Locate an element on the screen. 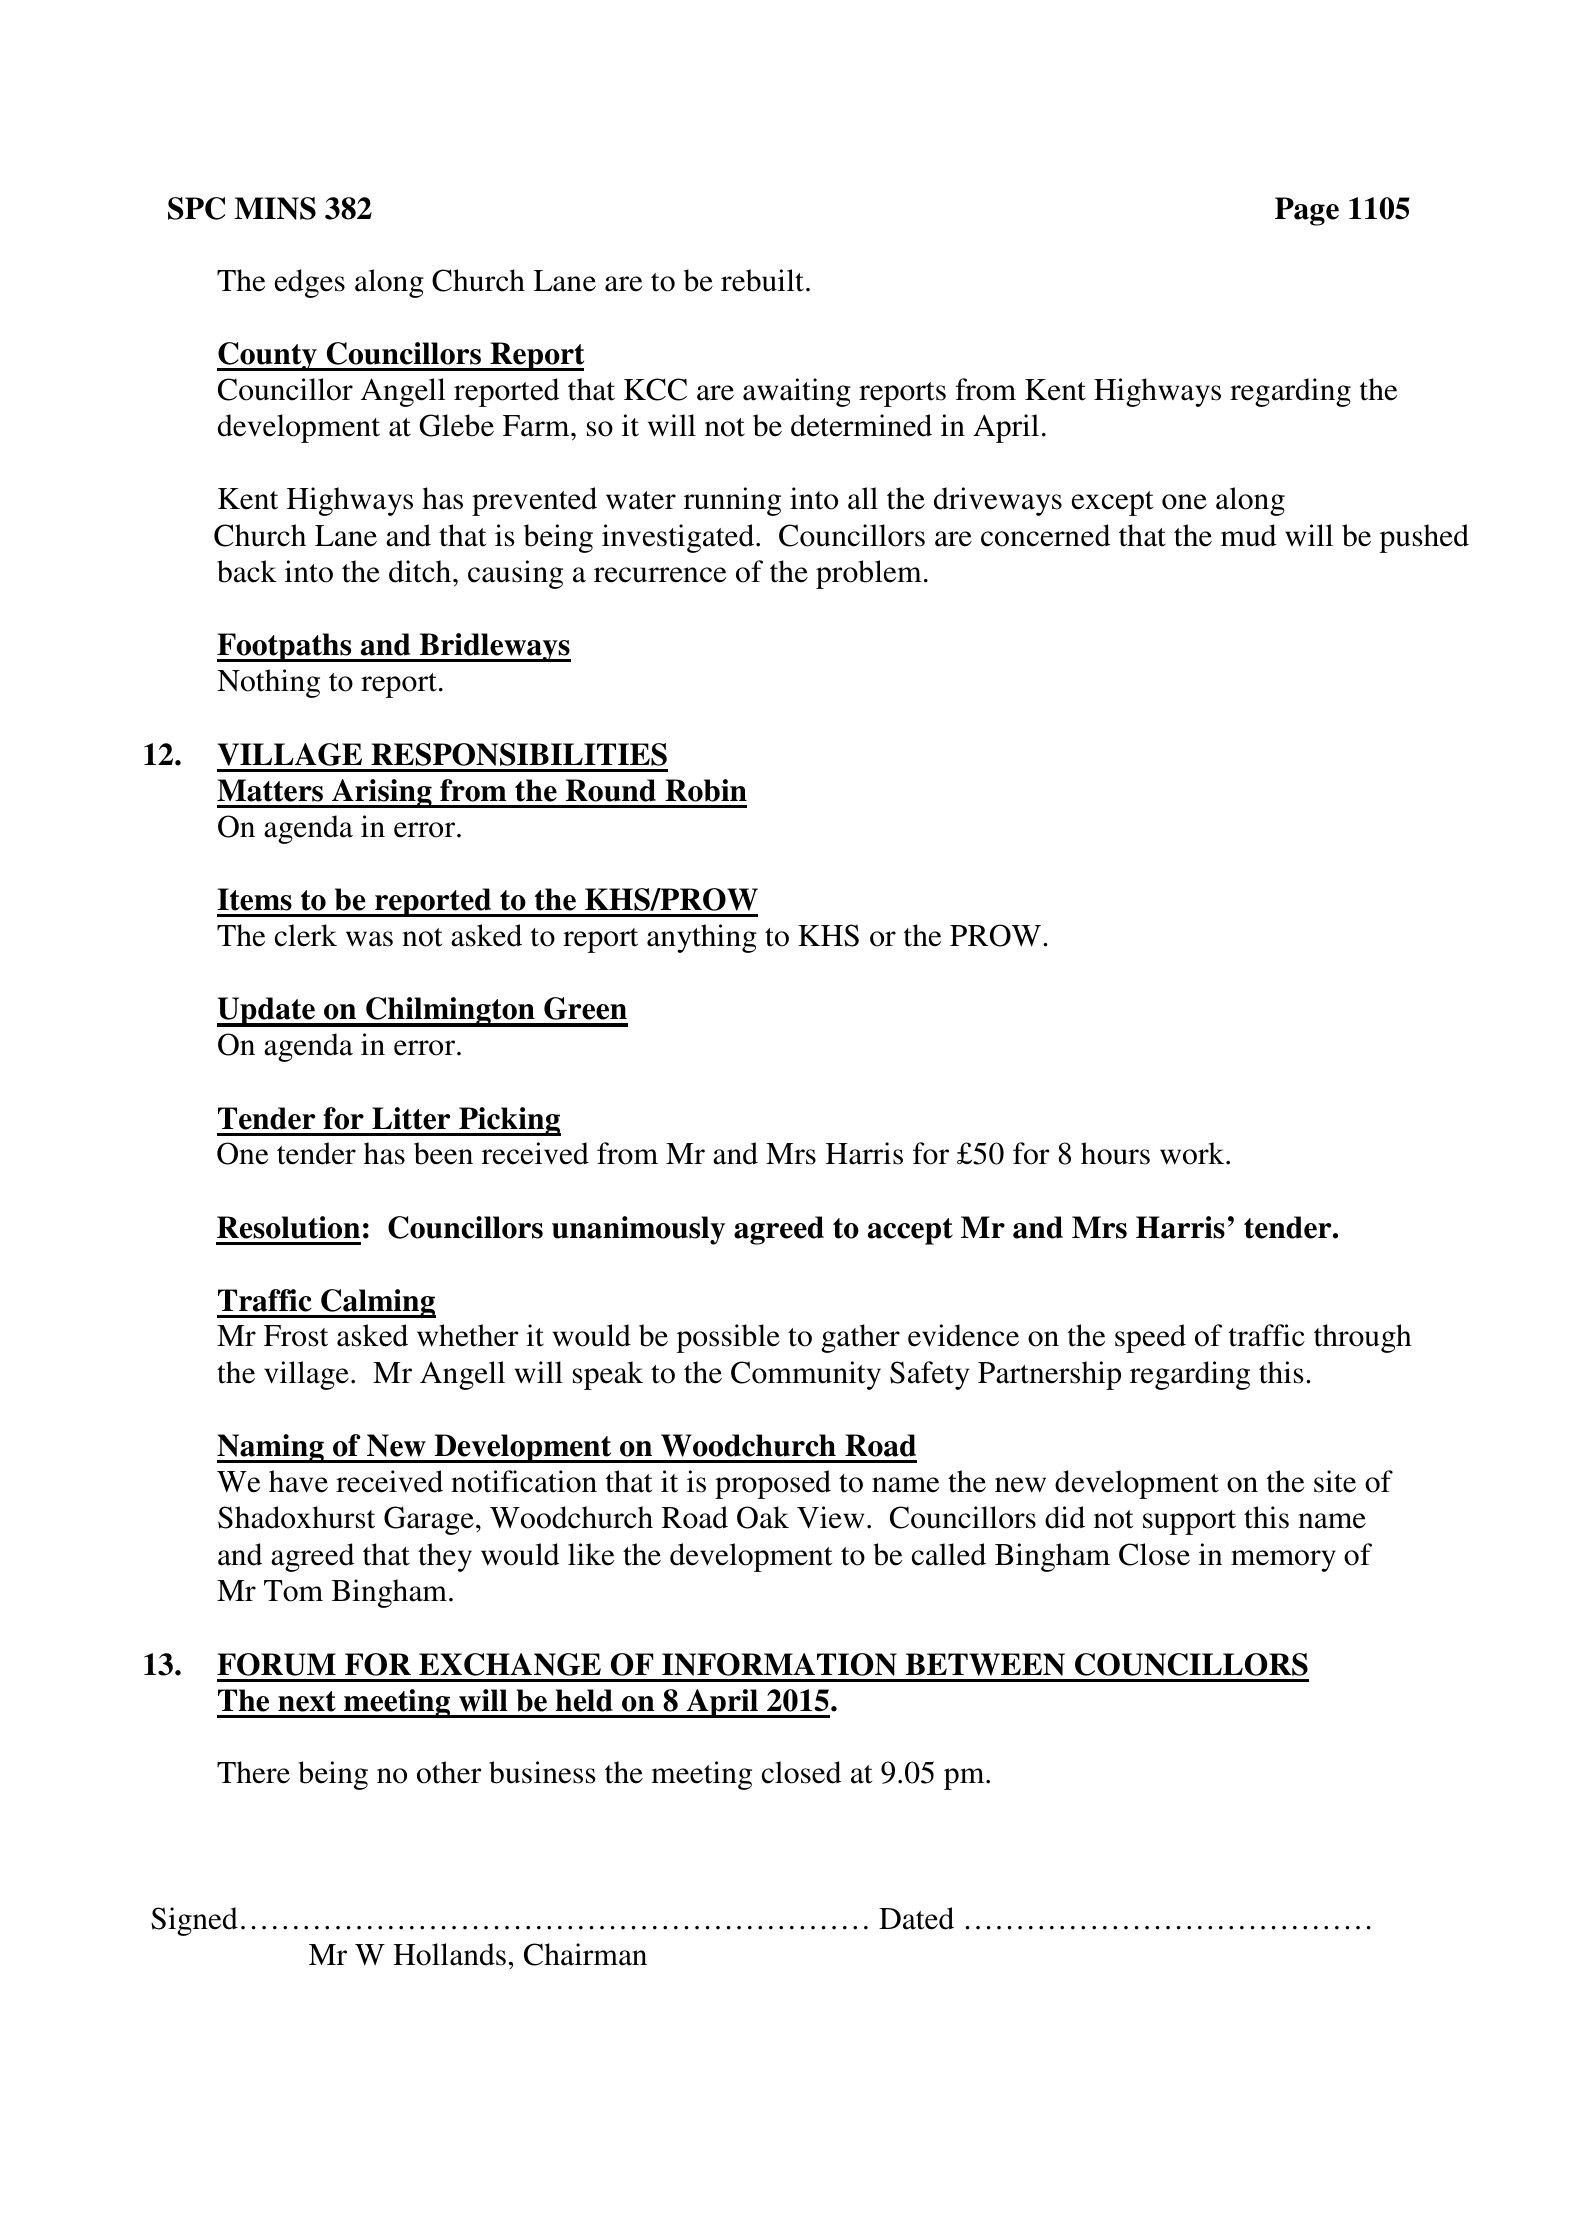 The width and height of the screenshot is (1569, 2221). Signed is located at coordinates (194, 1921).
